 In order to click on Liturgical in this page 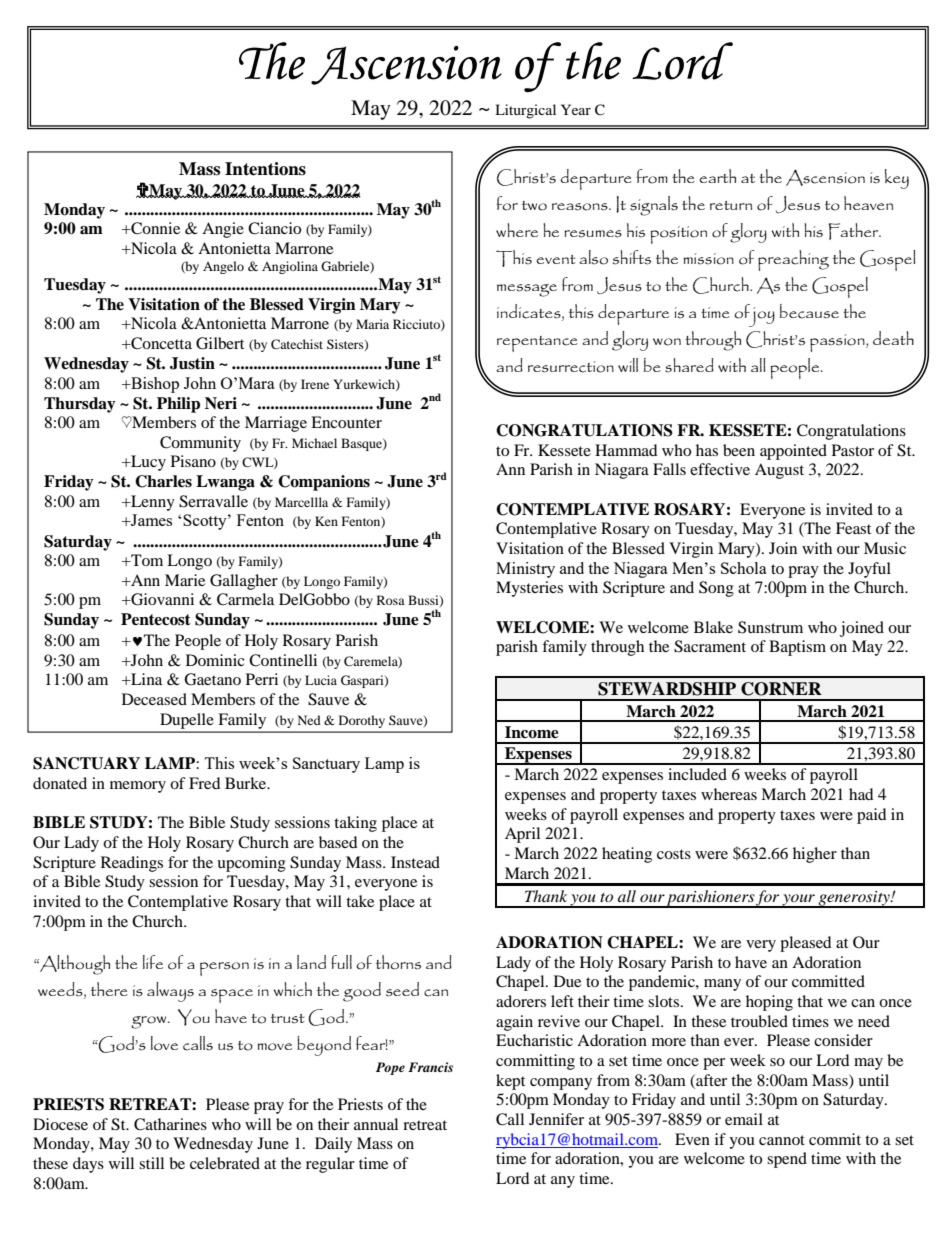, I will do `click(525, 111)`.
